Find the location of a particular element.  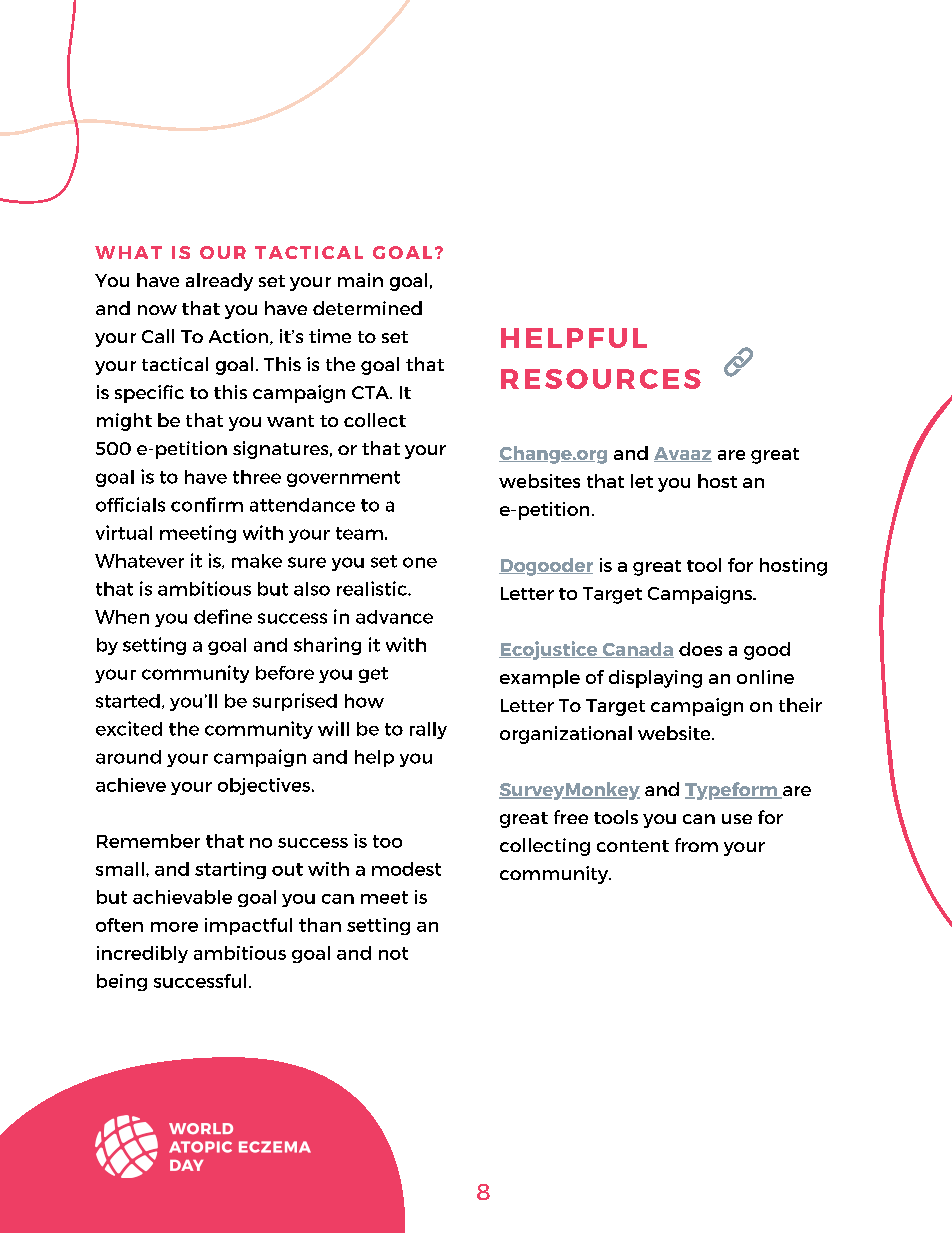

RESOURCES is located at coordinates (601, 379).
